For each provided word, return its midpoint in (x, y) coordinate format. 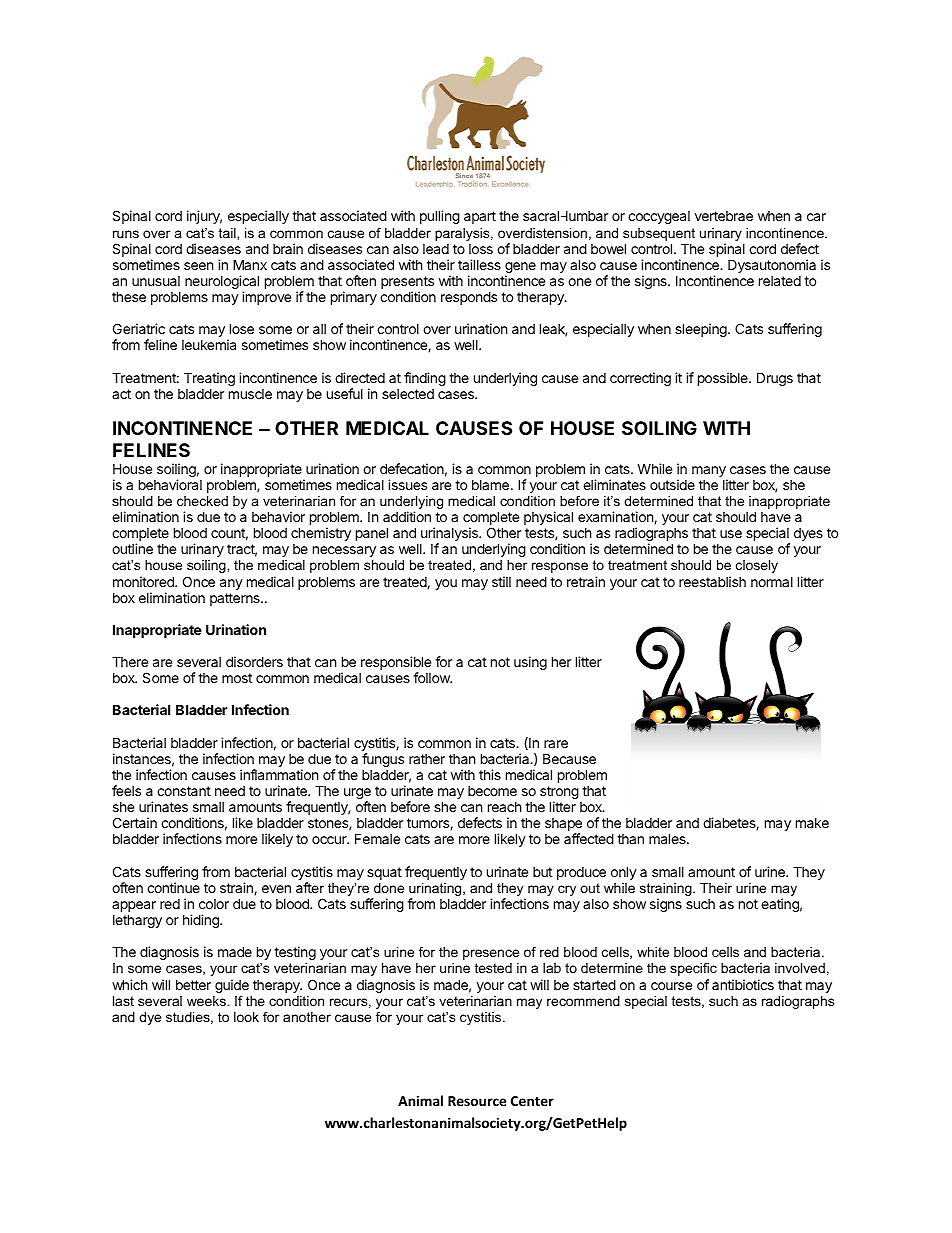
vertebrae (724, 216)
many (710, 473)
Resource (477, 1101)
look (246, 1017)
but (542, 872)
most (237, 678)
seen (198, 266)
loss (481, 249)
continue (173, 887)
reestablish (712, 581)
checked (202, 501)
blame (490, 485)
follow (432, 677)
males (668, 838)
